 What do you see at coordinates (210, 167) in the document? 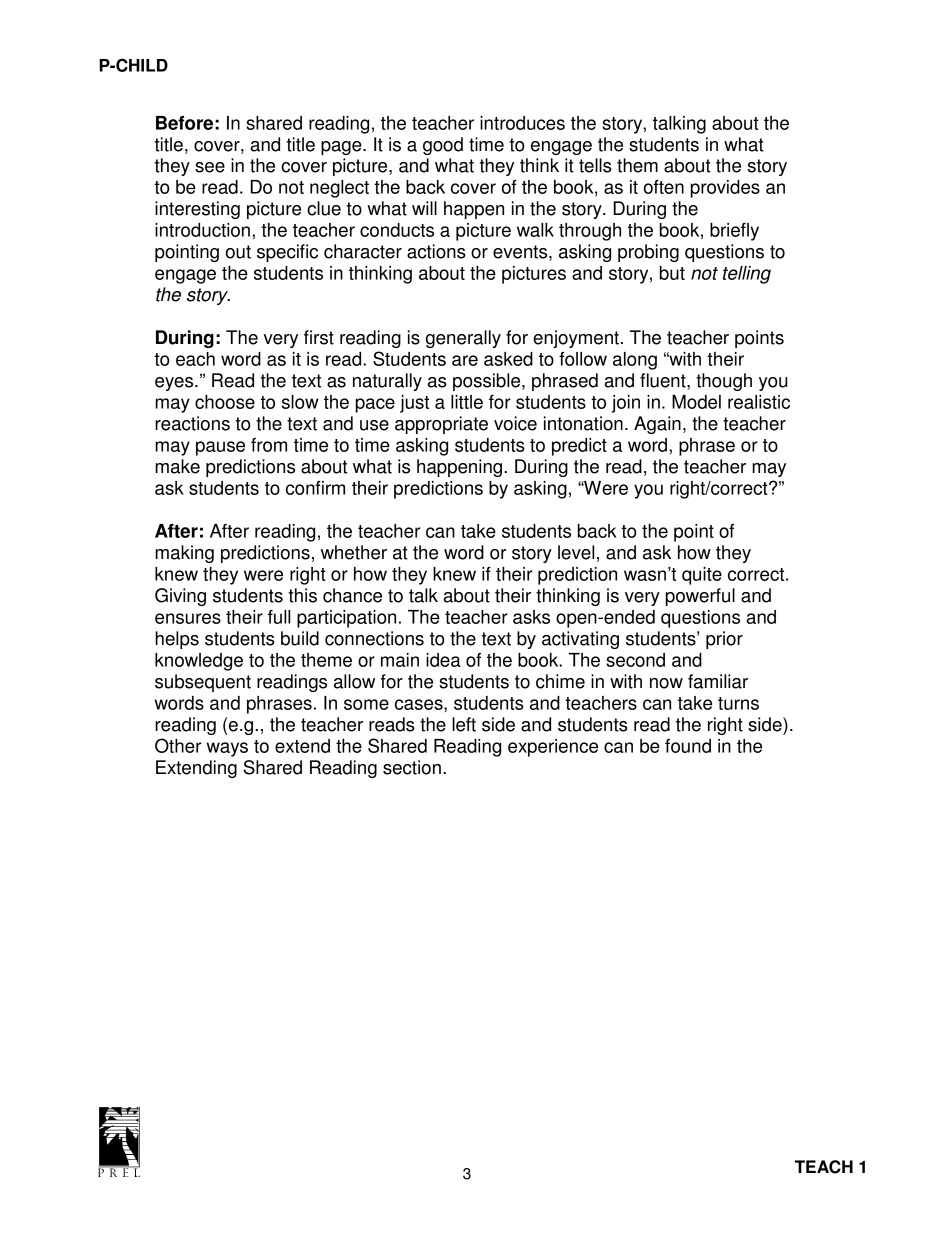
I see `see` at bounding box center [210, 167].
